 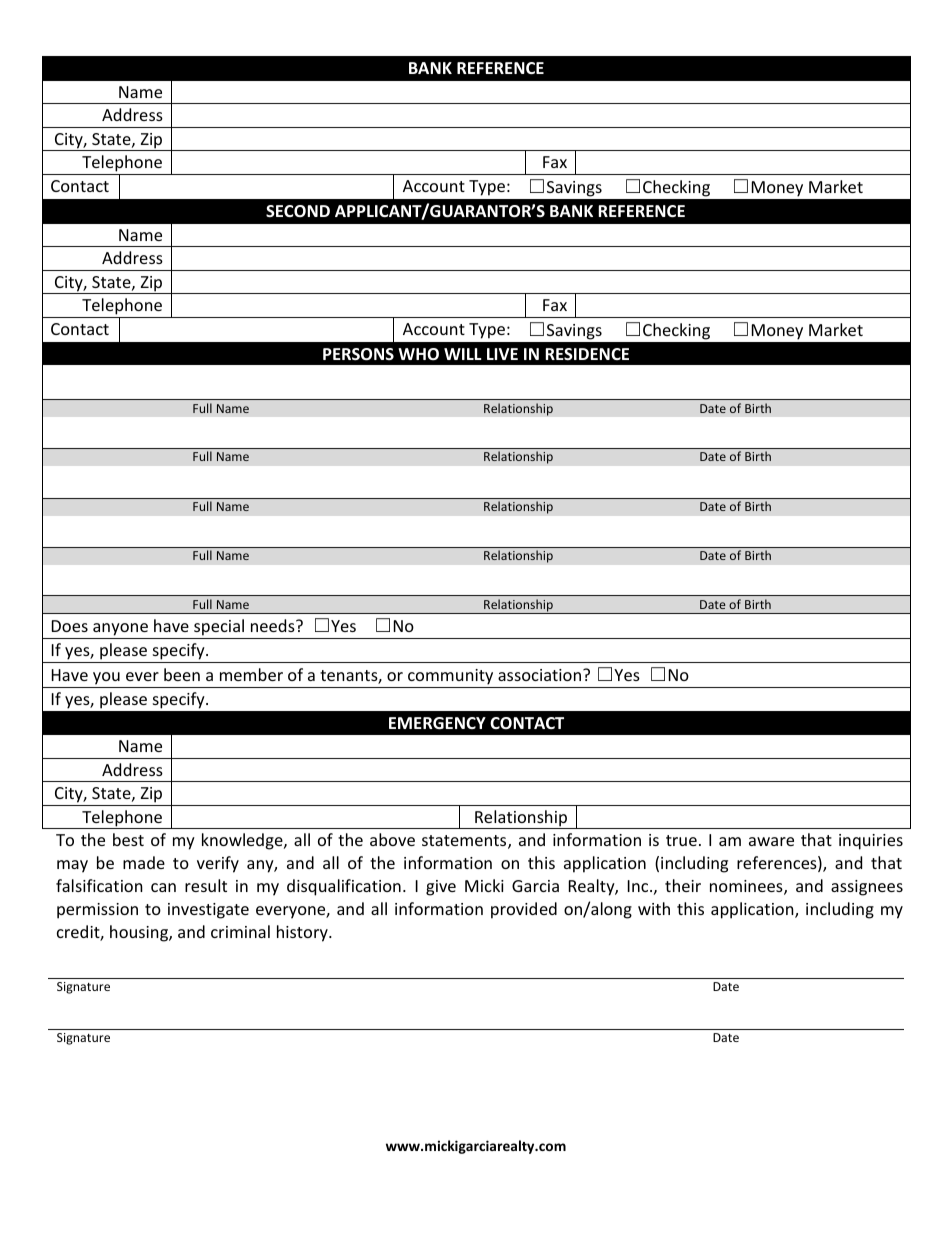 What do you see at coordinates (274, 625) in the screenshot?
I see `needs` at bounding box center [274, 625].
